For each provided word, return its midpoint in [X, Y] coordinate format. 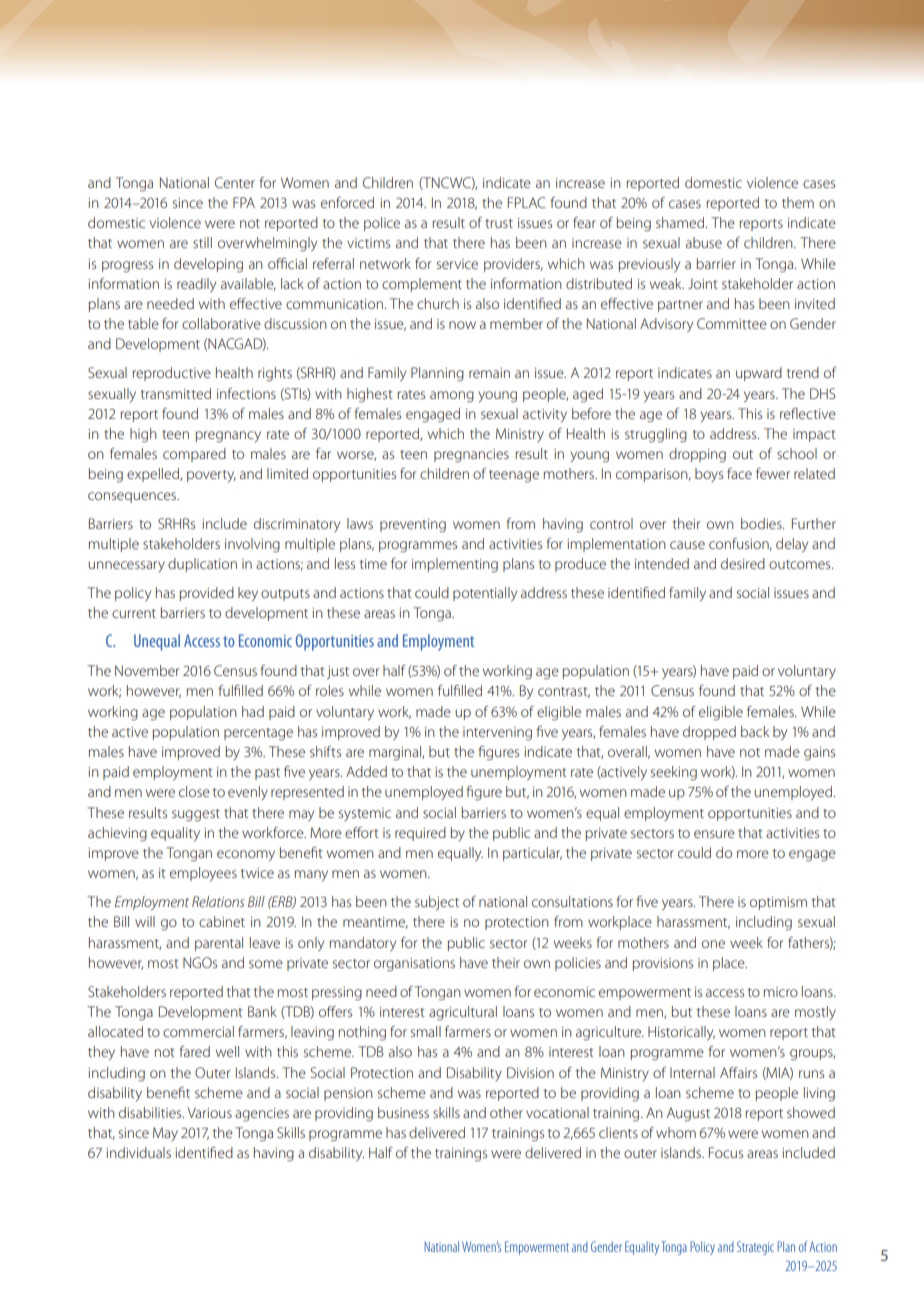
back [755, 731]
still [202, 242]
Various [210, 1112]
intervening [497, 734]
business [403, 1112]
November [147, 670]
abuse [704, 242]
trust [499, 223]
